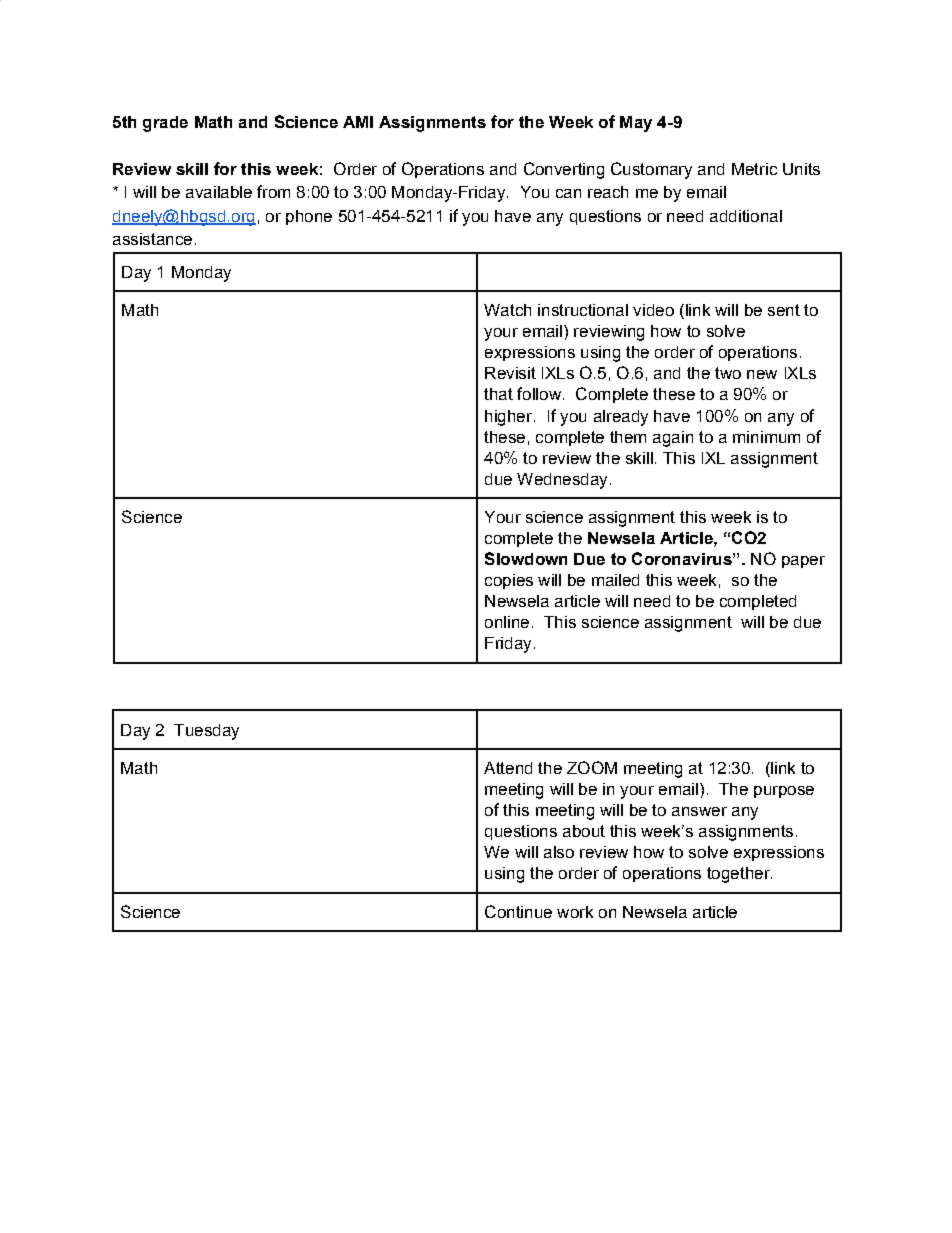 The height and width of the screenshot is (1233, 952). What do you see at coordinates (509, 581) in the screenshot?
I see `copies` at bounding box center [509, 581].
